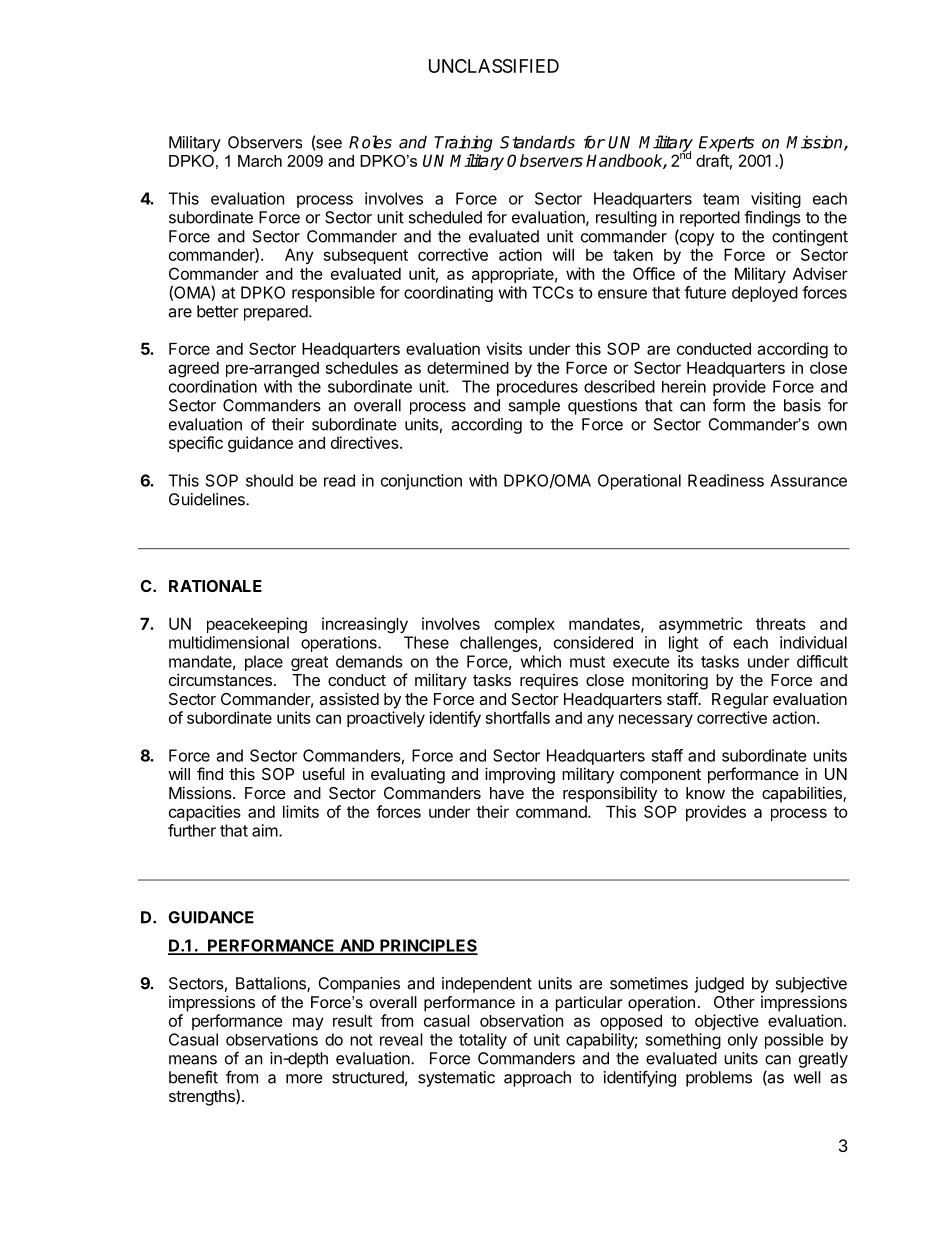 The width and height of the page is (952, 1233). I want to click on threats, so click(781, 623).
